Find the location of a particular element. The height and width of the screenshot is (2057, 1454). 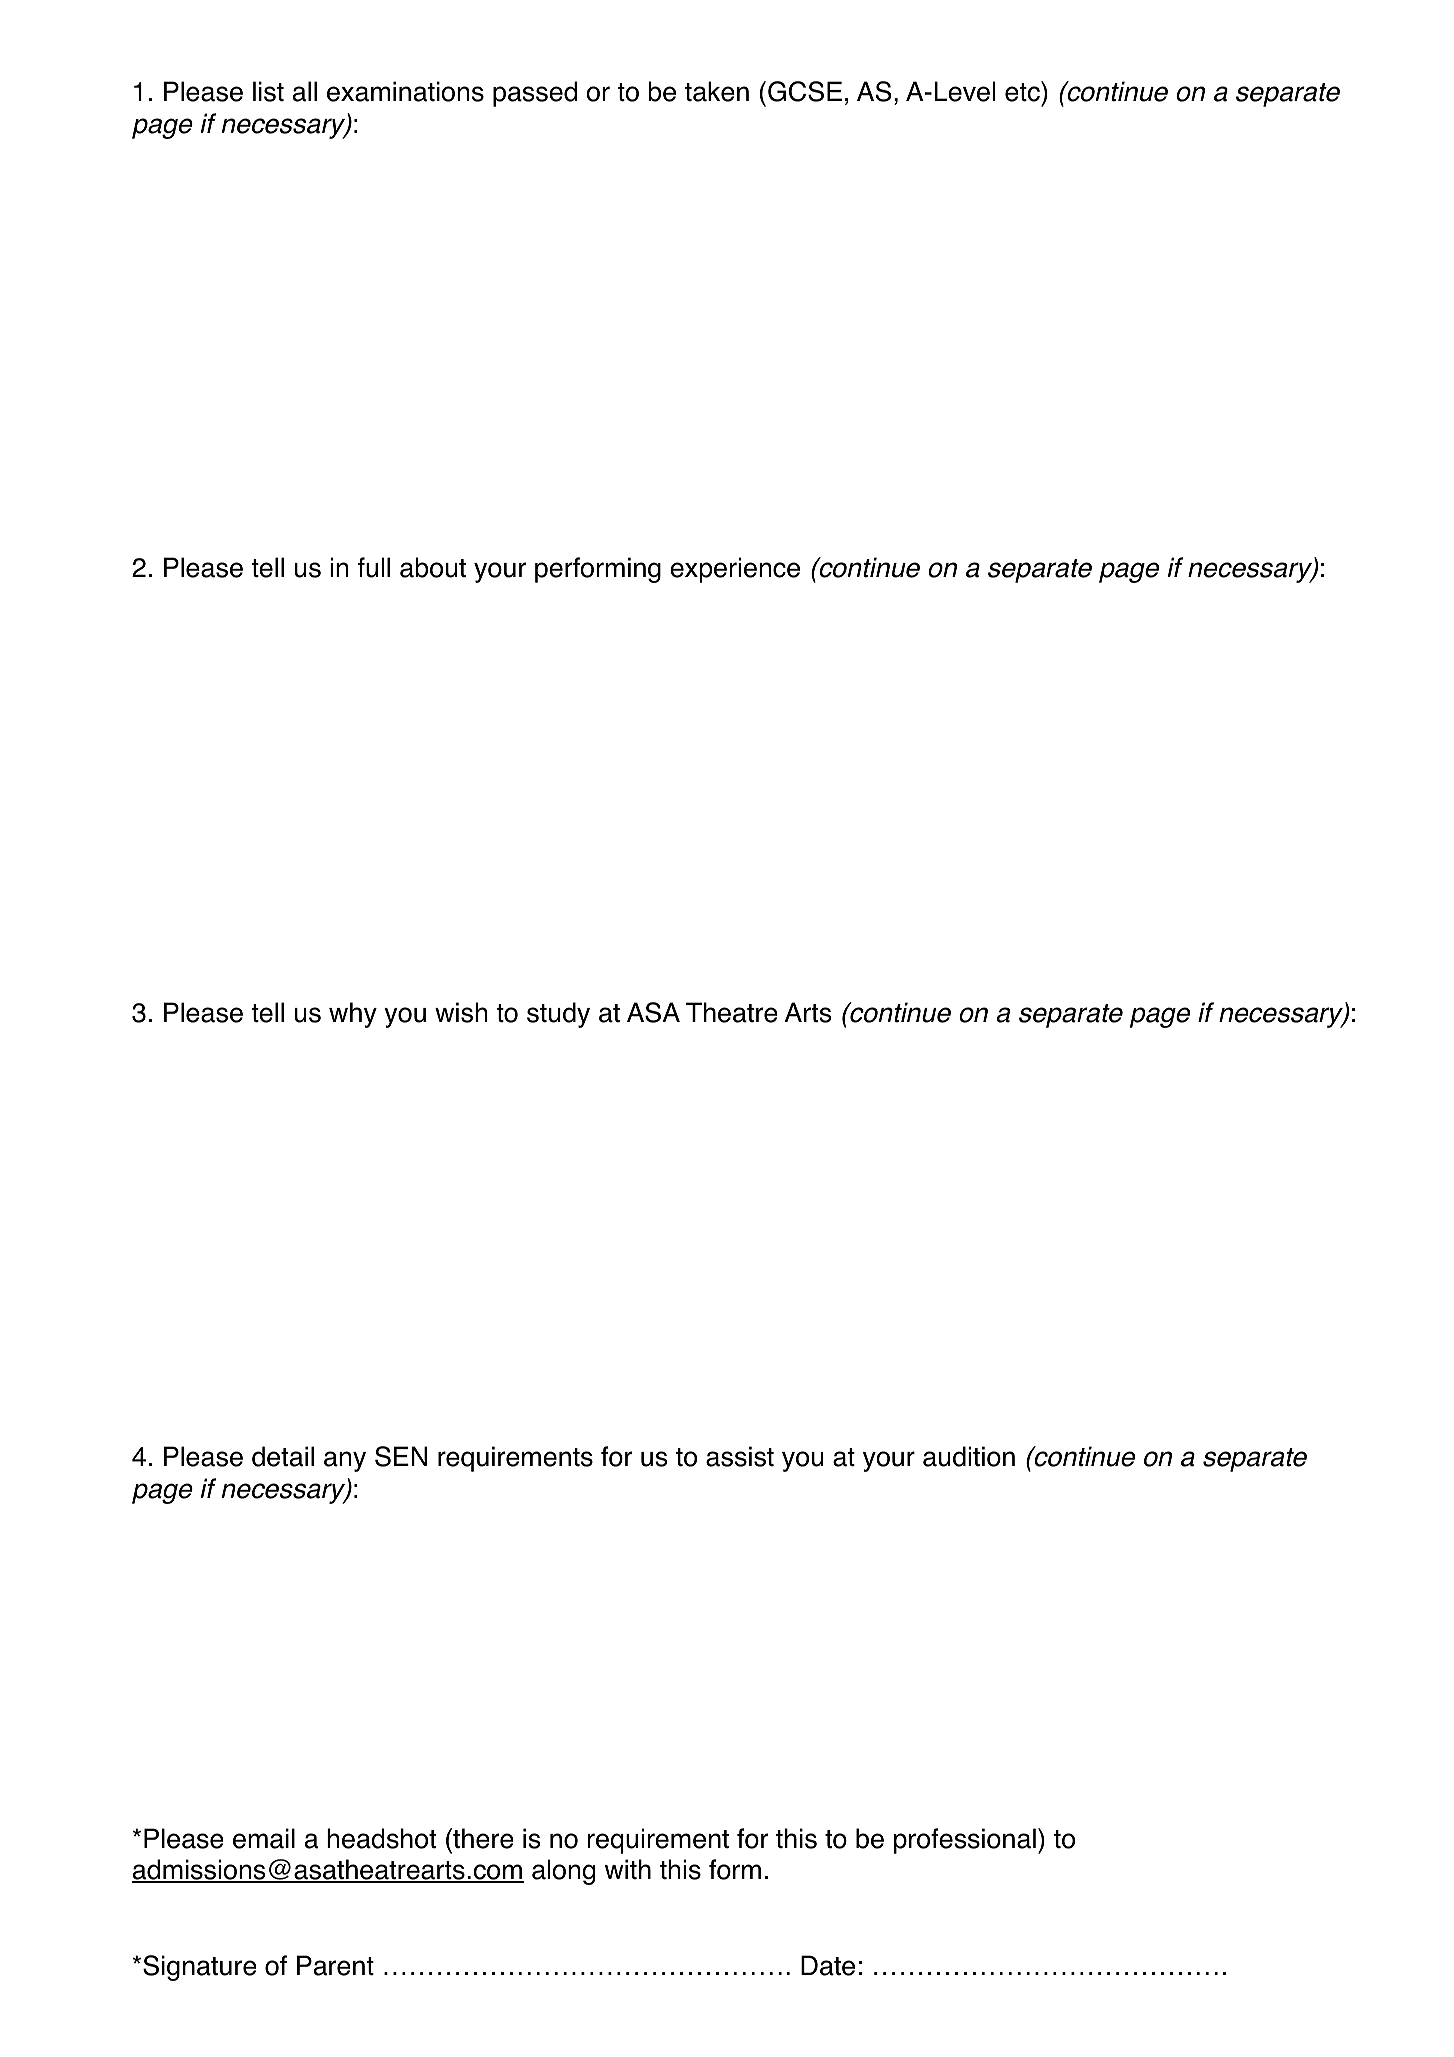

why is located at coordinates (353, 1015).
